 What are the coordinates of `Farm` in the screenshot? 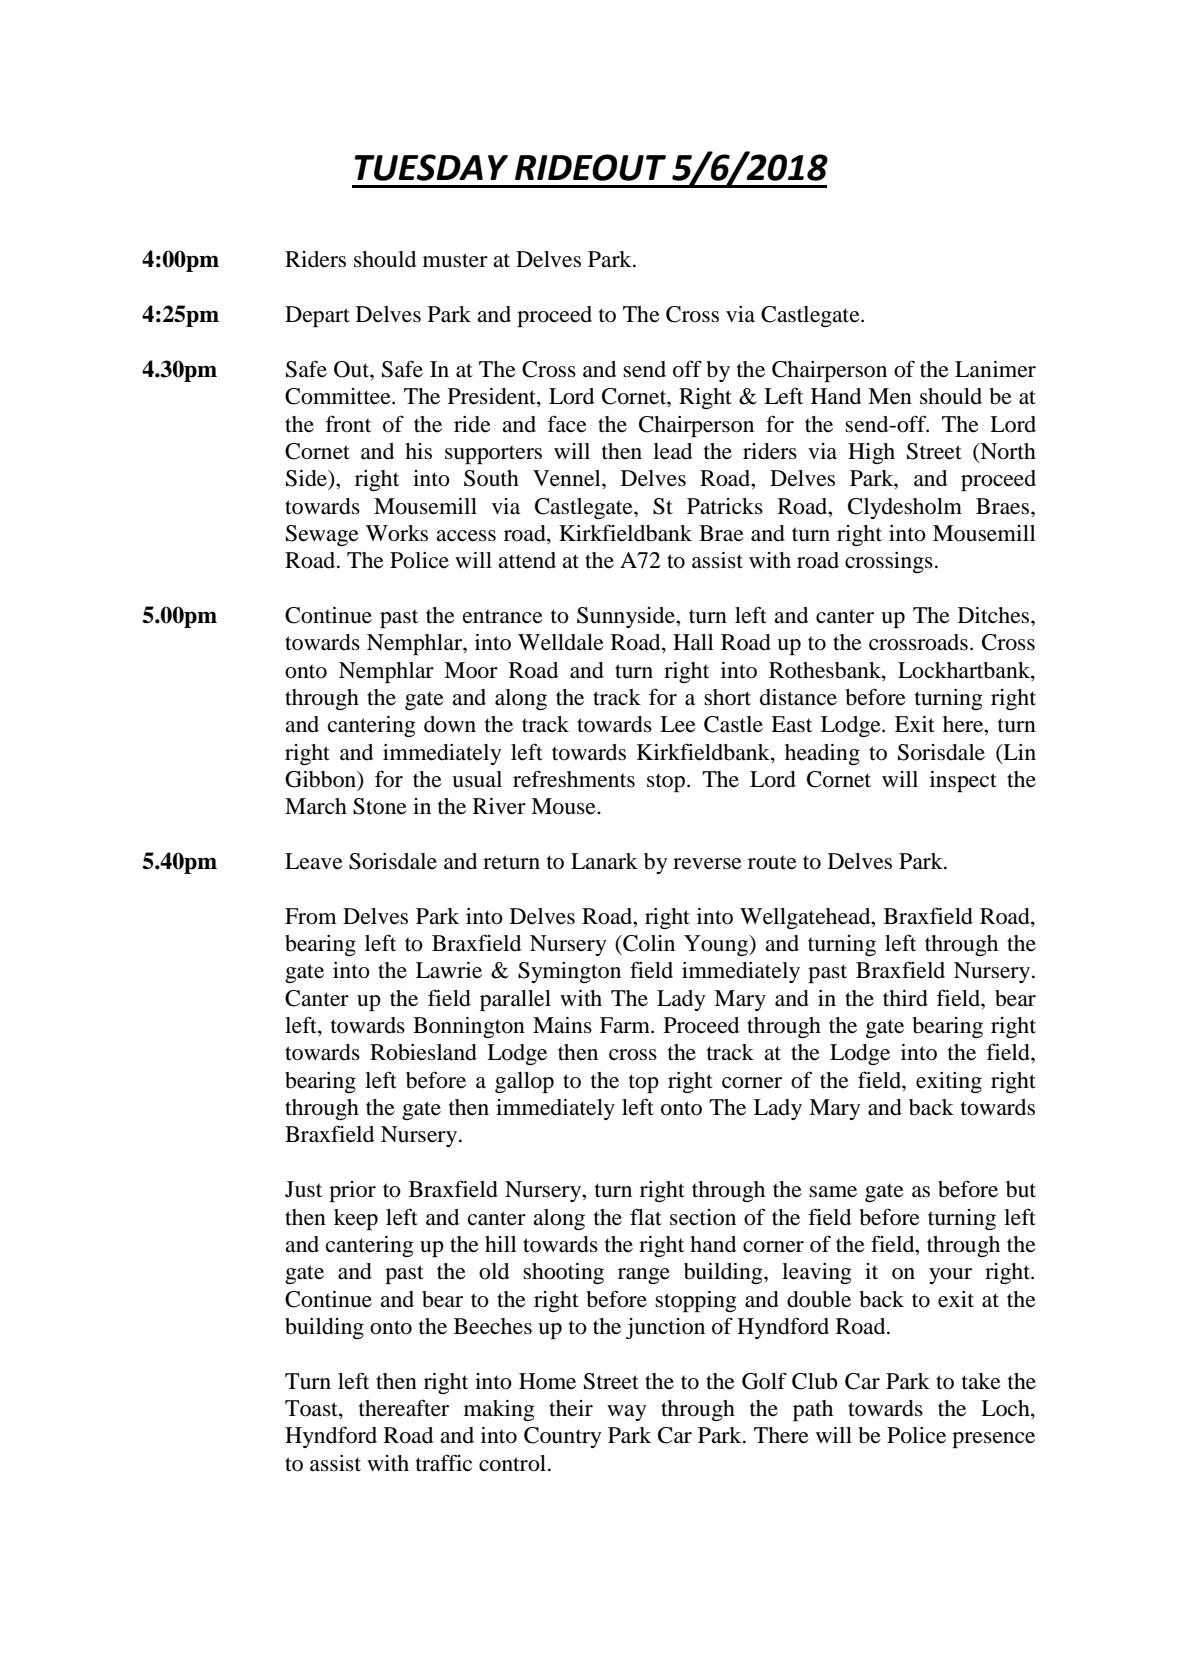 It's located at (626, 1025).
